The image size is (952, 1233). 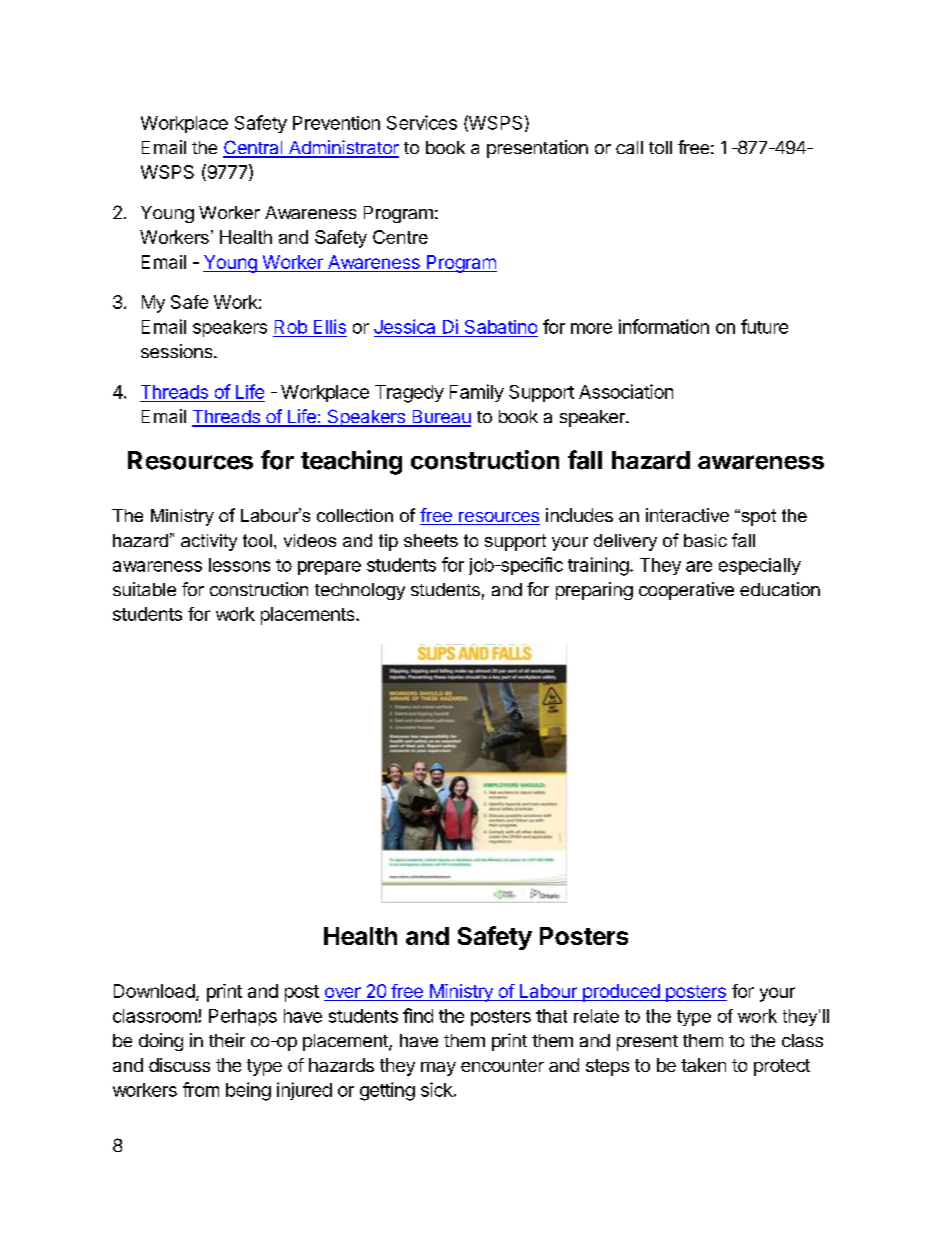 What do you see at coordinates (154, 991) in the screenshot?
I see `Download` at bounding box center [154, 991].
